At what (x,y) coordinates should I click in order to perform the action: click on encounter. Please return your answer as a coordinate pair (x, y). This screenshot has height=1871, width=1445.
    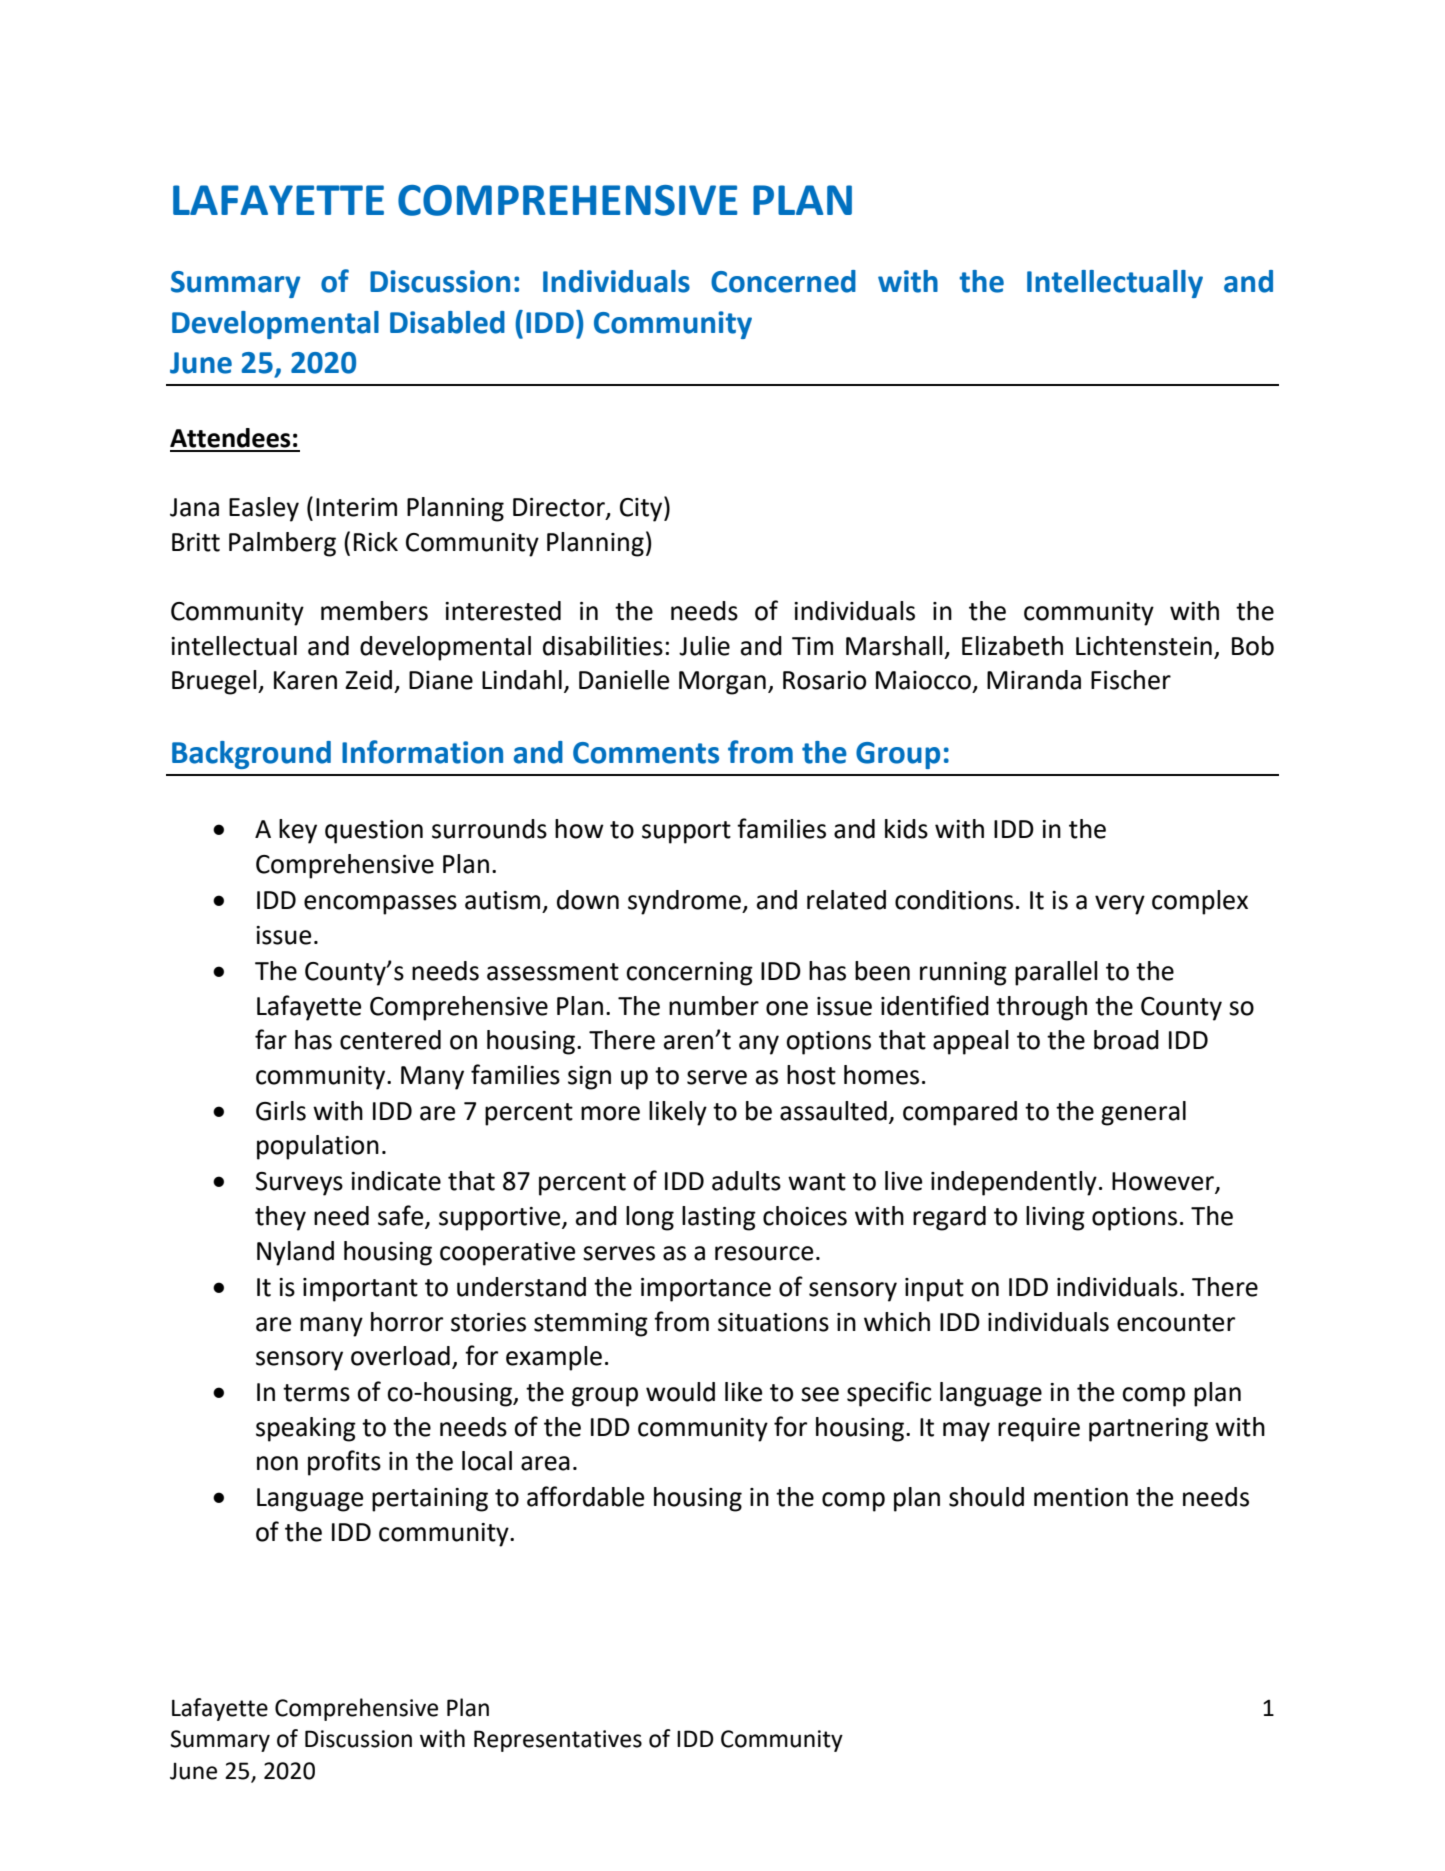
    Looking at the image, I should click on (1176, 1323).
